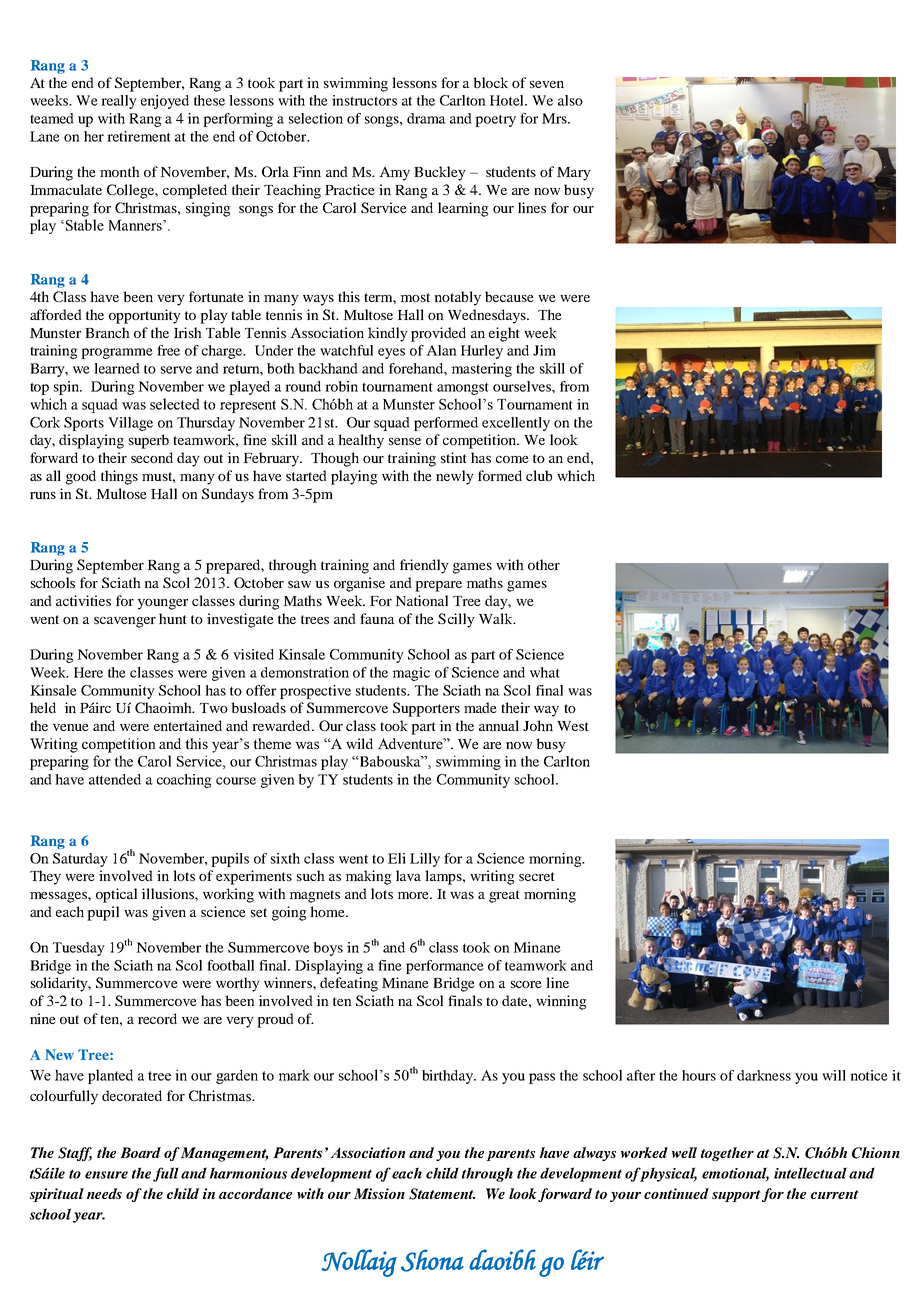 The height and width of the image is (1308, 924). I want to click on what, so click(545, 672).
